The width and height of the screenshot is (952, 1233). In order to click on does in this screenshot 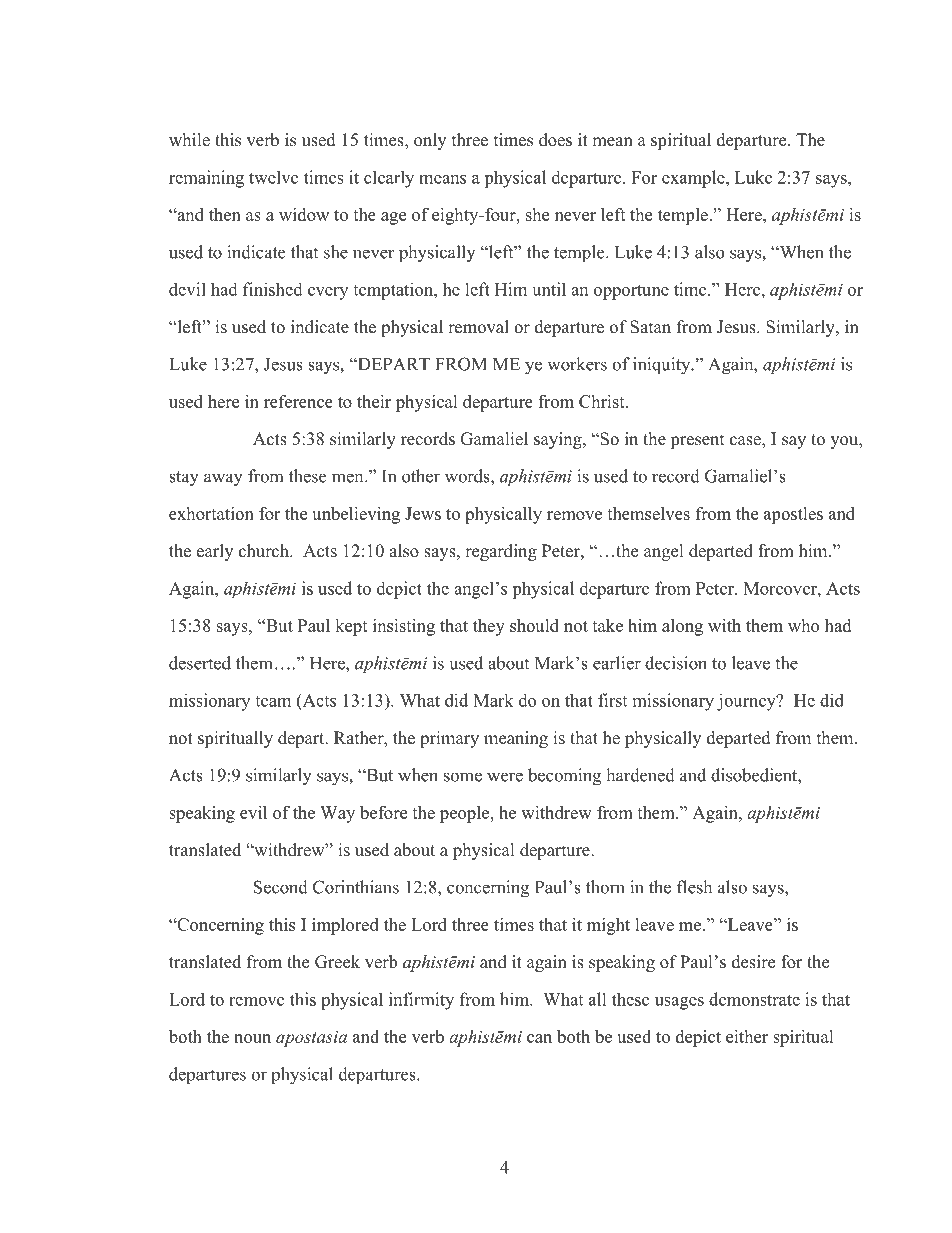, I will do `click(555, 140)`.
